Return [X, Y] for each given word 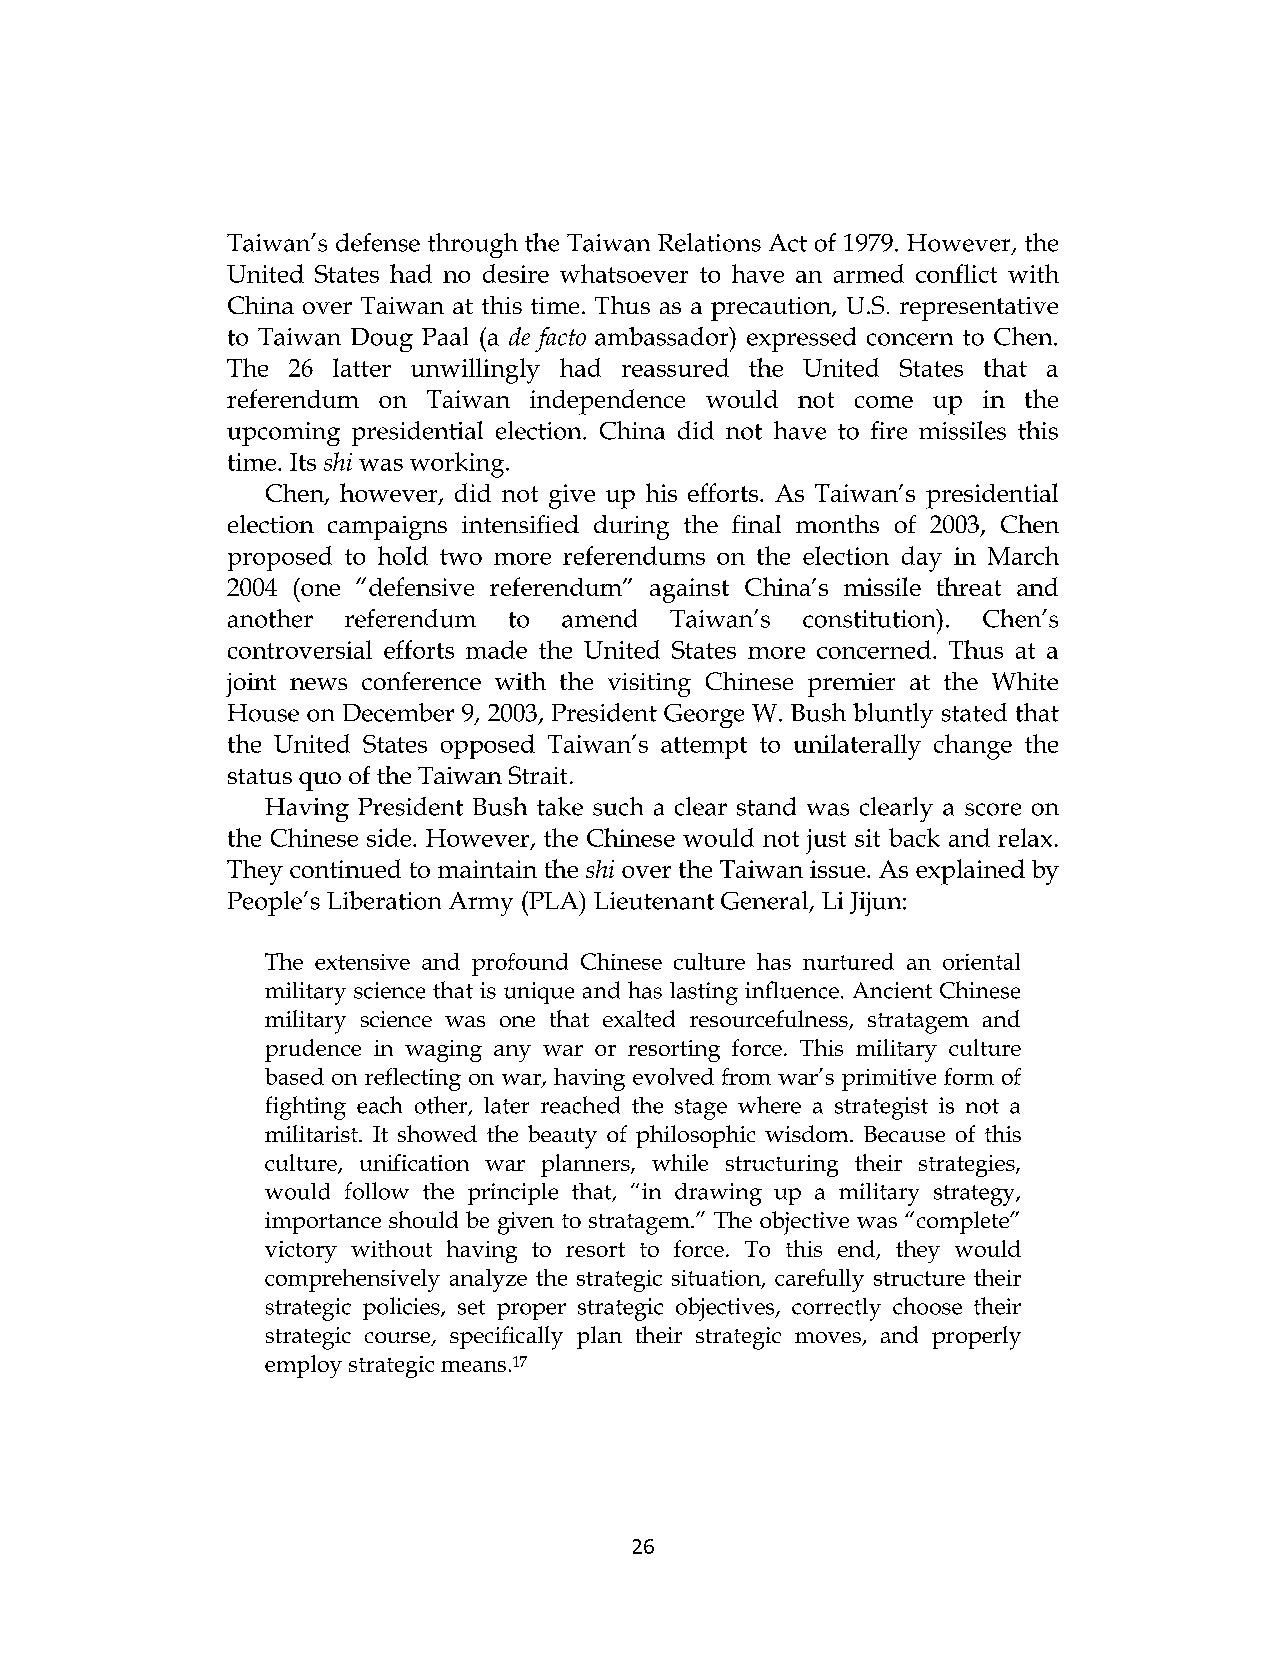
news [318, 684]
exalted [639, 1018]
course [399, 1339]
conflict [956, 273]
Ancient [892, 990]
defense [378, 242]
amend [599, 618]
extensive [362, 962]
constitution [870, 618]
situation [717, 1279]
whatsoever [624, 273]
